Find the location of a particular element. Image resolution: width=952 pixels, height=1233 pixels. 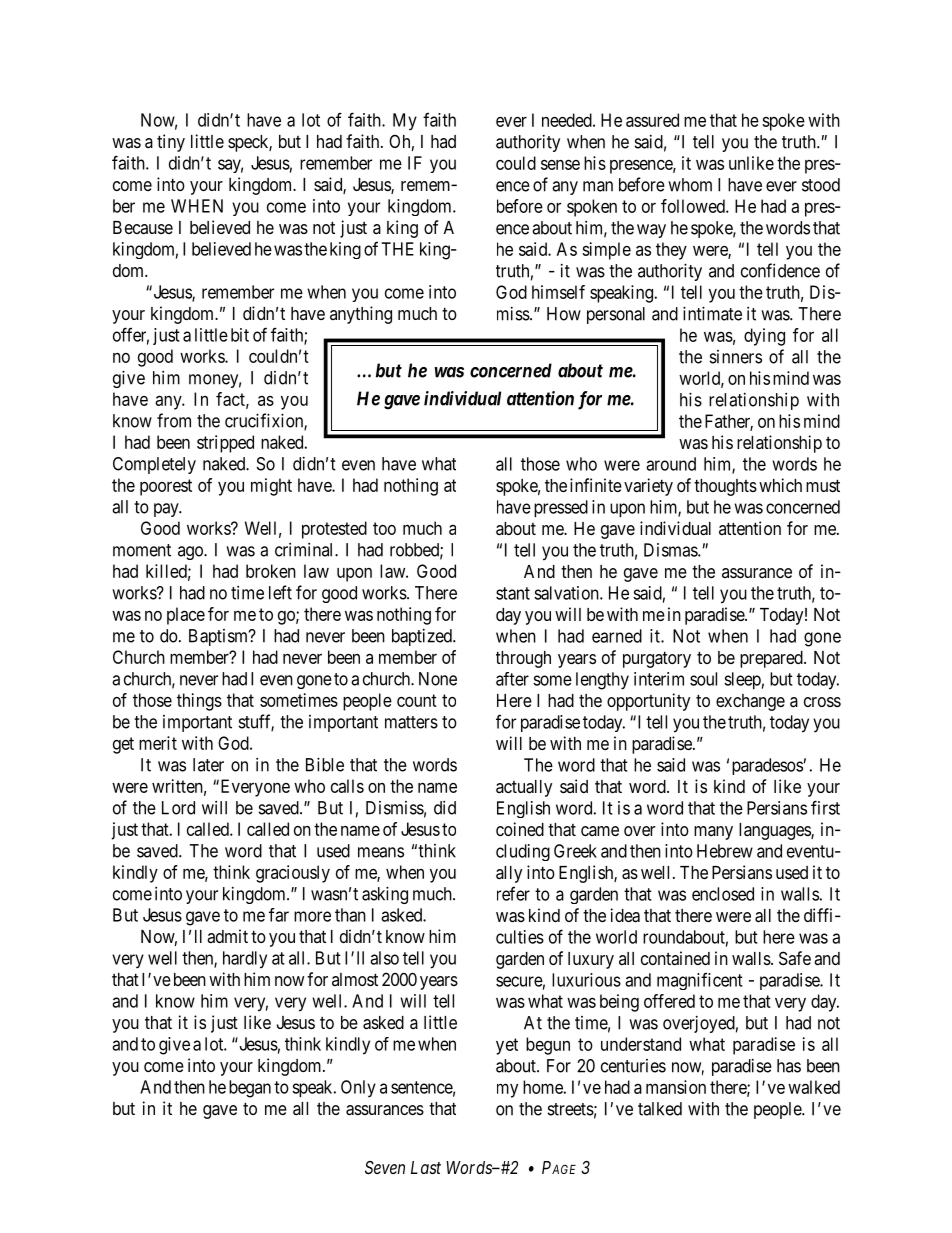

tiny is located at coordinates (171, 143).
